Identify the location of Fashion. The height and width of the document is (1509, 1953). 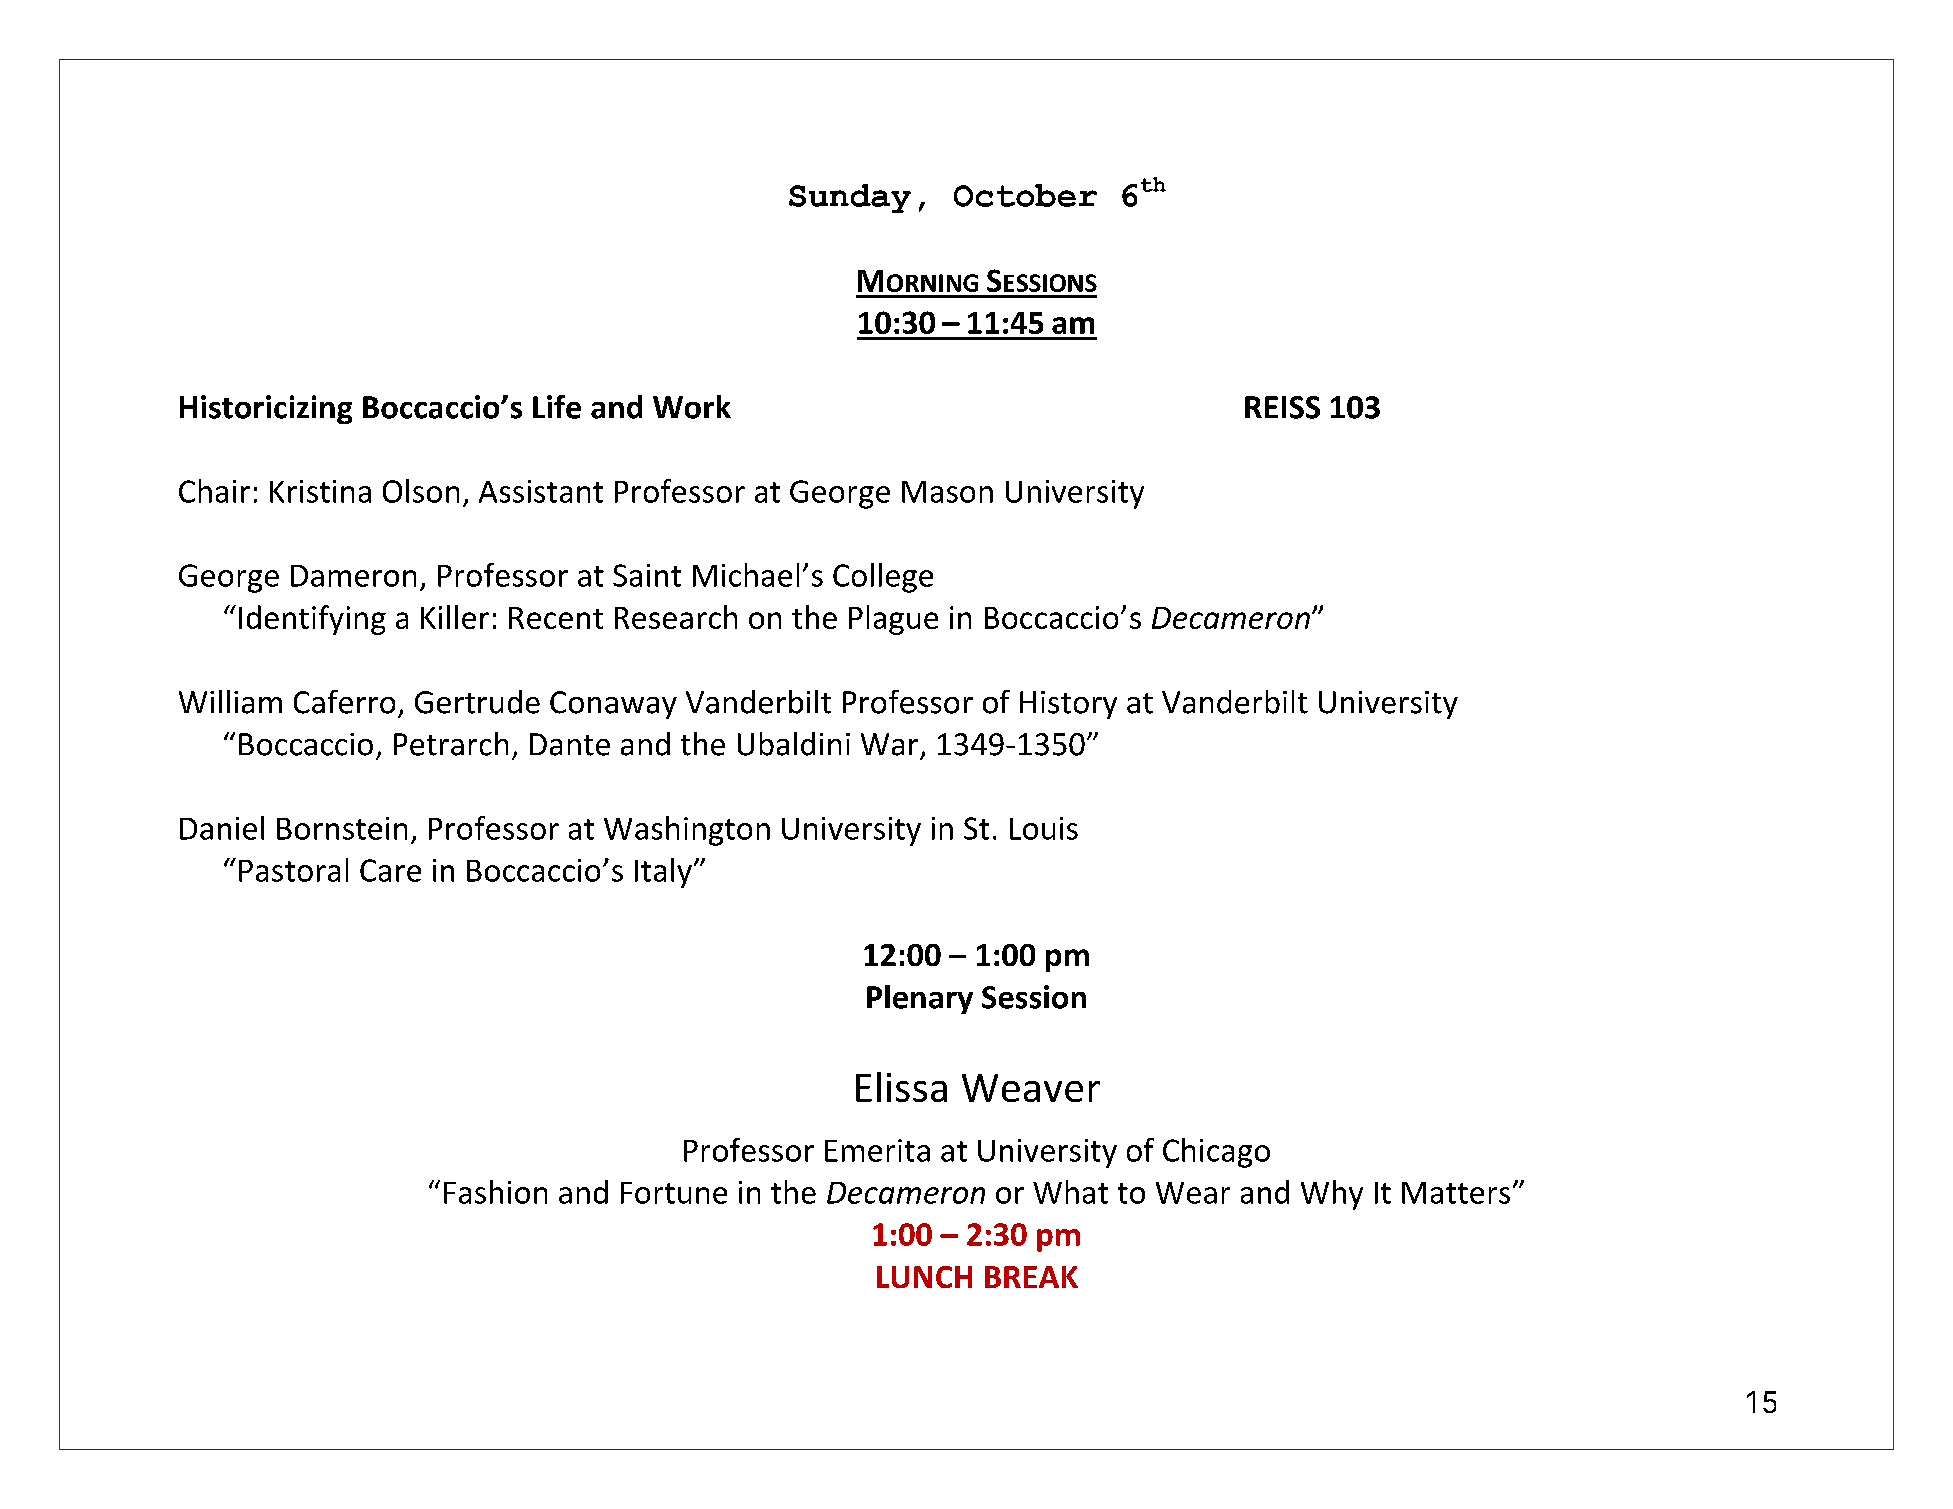
(495, 1192).
